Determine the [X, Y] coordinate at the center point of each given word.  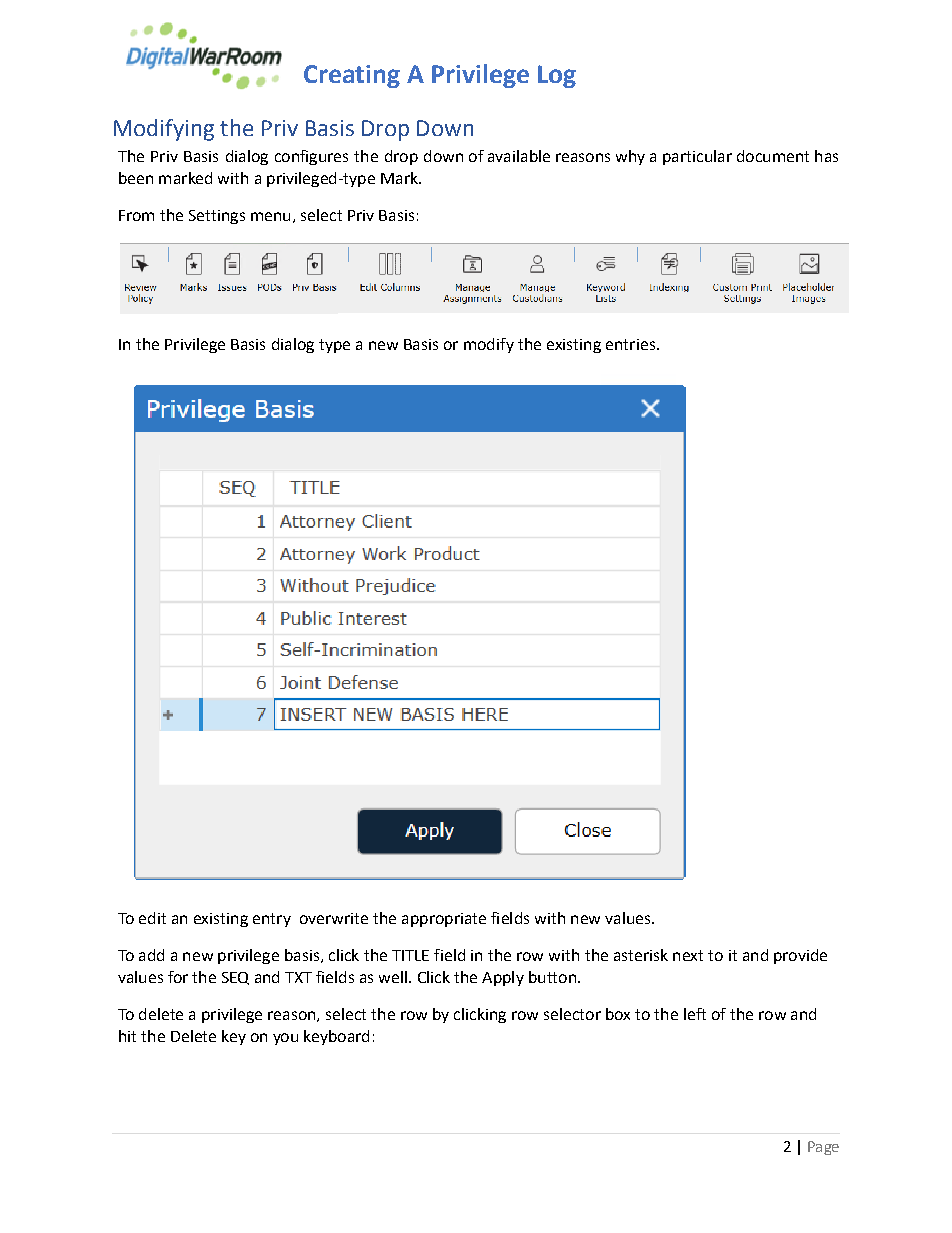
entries [630, 344]
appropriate [444, 920]
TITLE [410, 955]
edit [152, 918]
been [136, 178]
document [773, 156]
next [688, 955]
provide [800, 956]
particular [697, 157]
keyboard [336, 1037]
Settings [217, 217]
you [285, 1039]
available [519, 156]
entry [272, 920]
